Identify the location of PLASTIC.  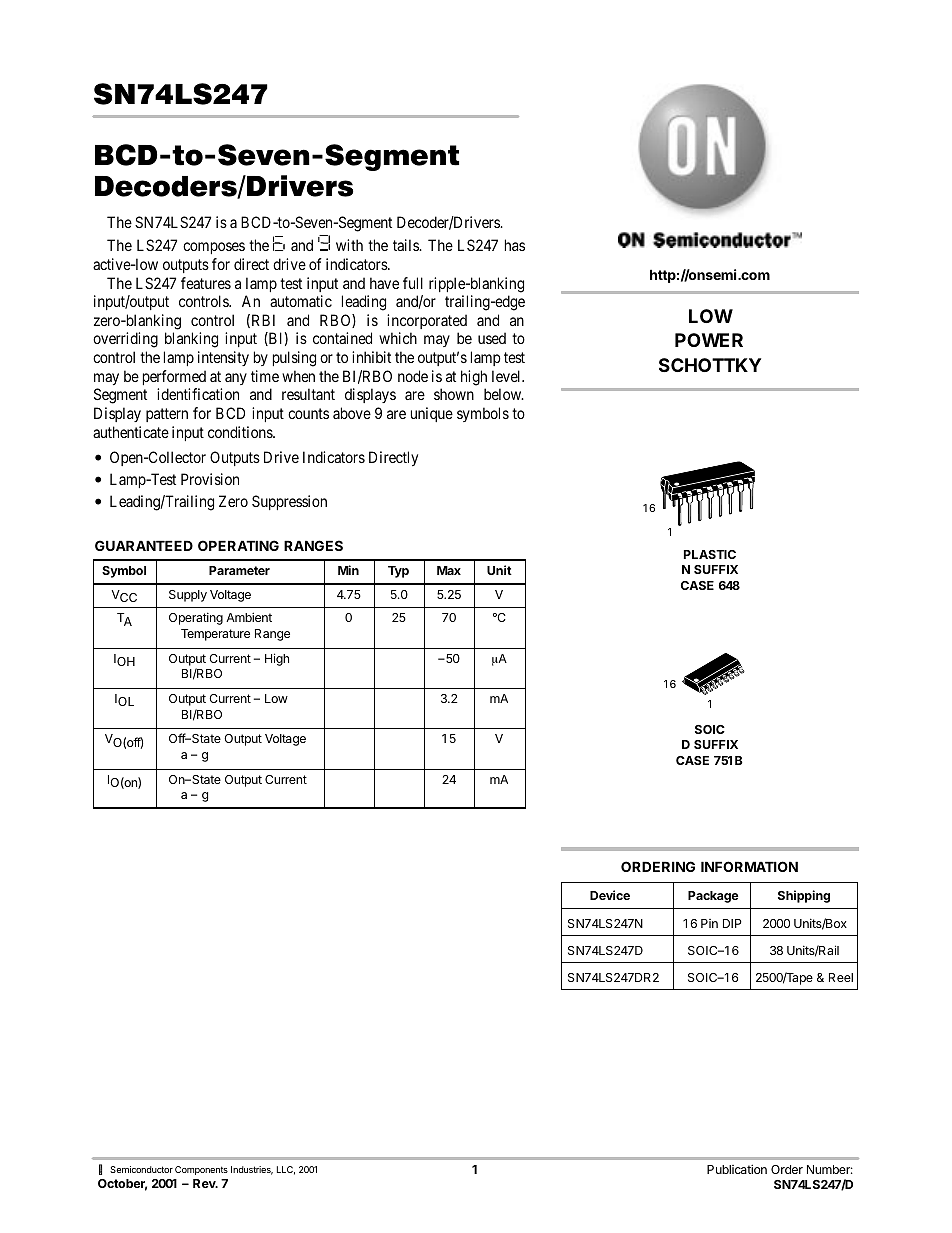
(710, 554).
